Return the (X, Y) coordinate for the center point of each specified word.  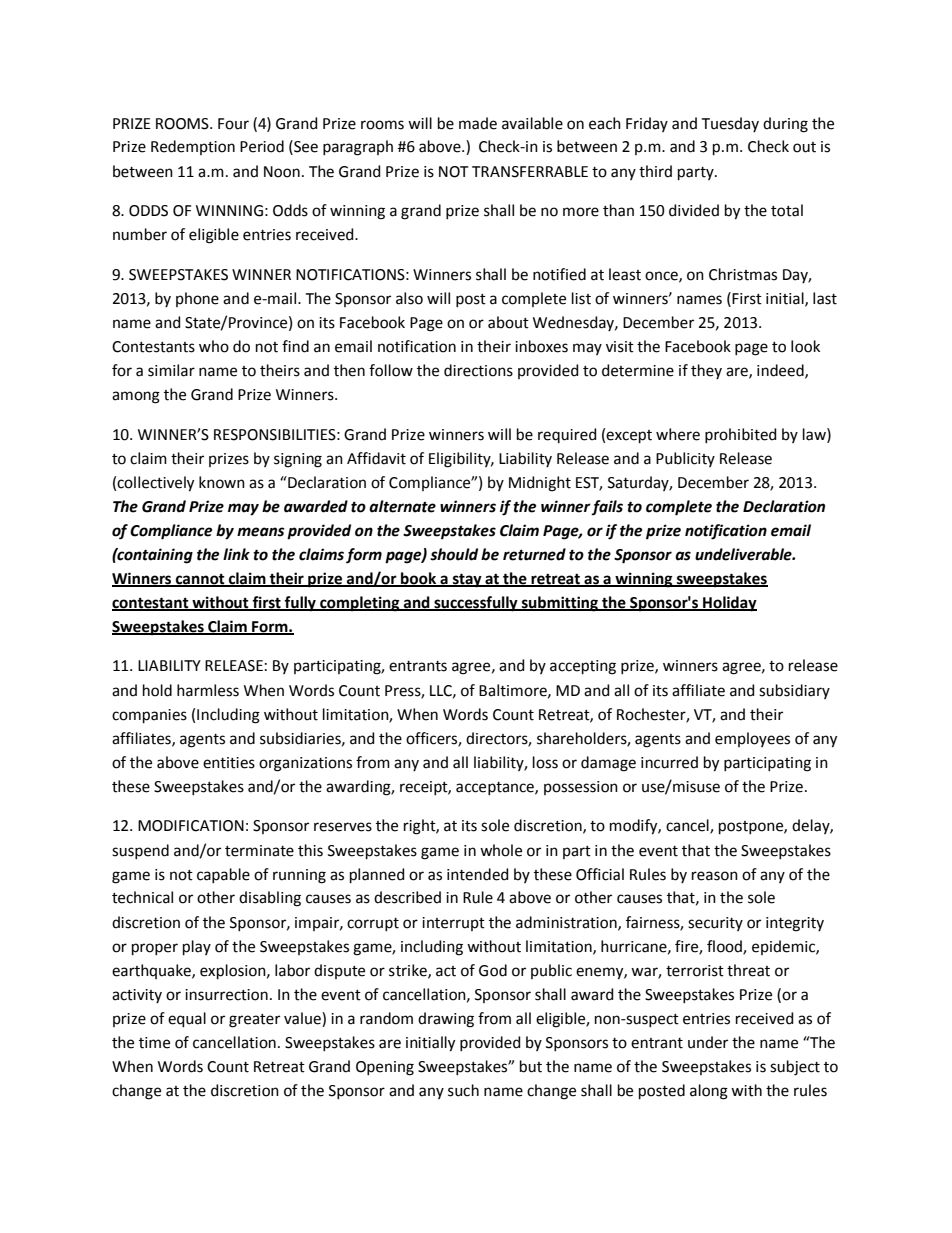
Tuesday (730, 124)
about (508, 322)
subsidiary (794, 691)
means (261, 532)
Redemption (193, 147)
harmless (208, 690)
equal (187, 1019)
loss (545, 762)
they (706, 371)
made (478, 123)
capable (223, 875)
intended (478, 874)
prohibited (741, 435)
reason (715, 876)
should (454, 554)
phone (197, 299)
